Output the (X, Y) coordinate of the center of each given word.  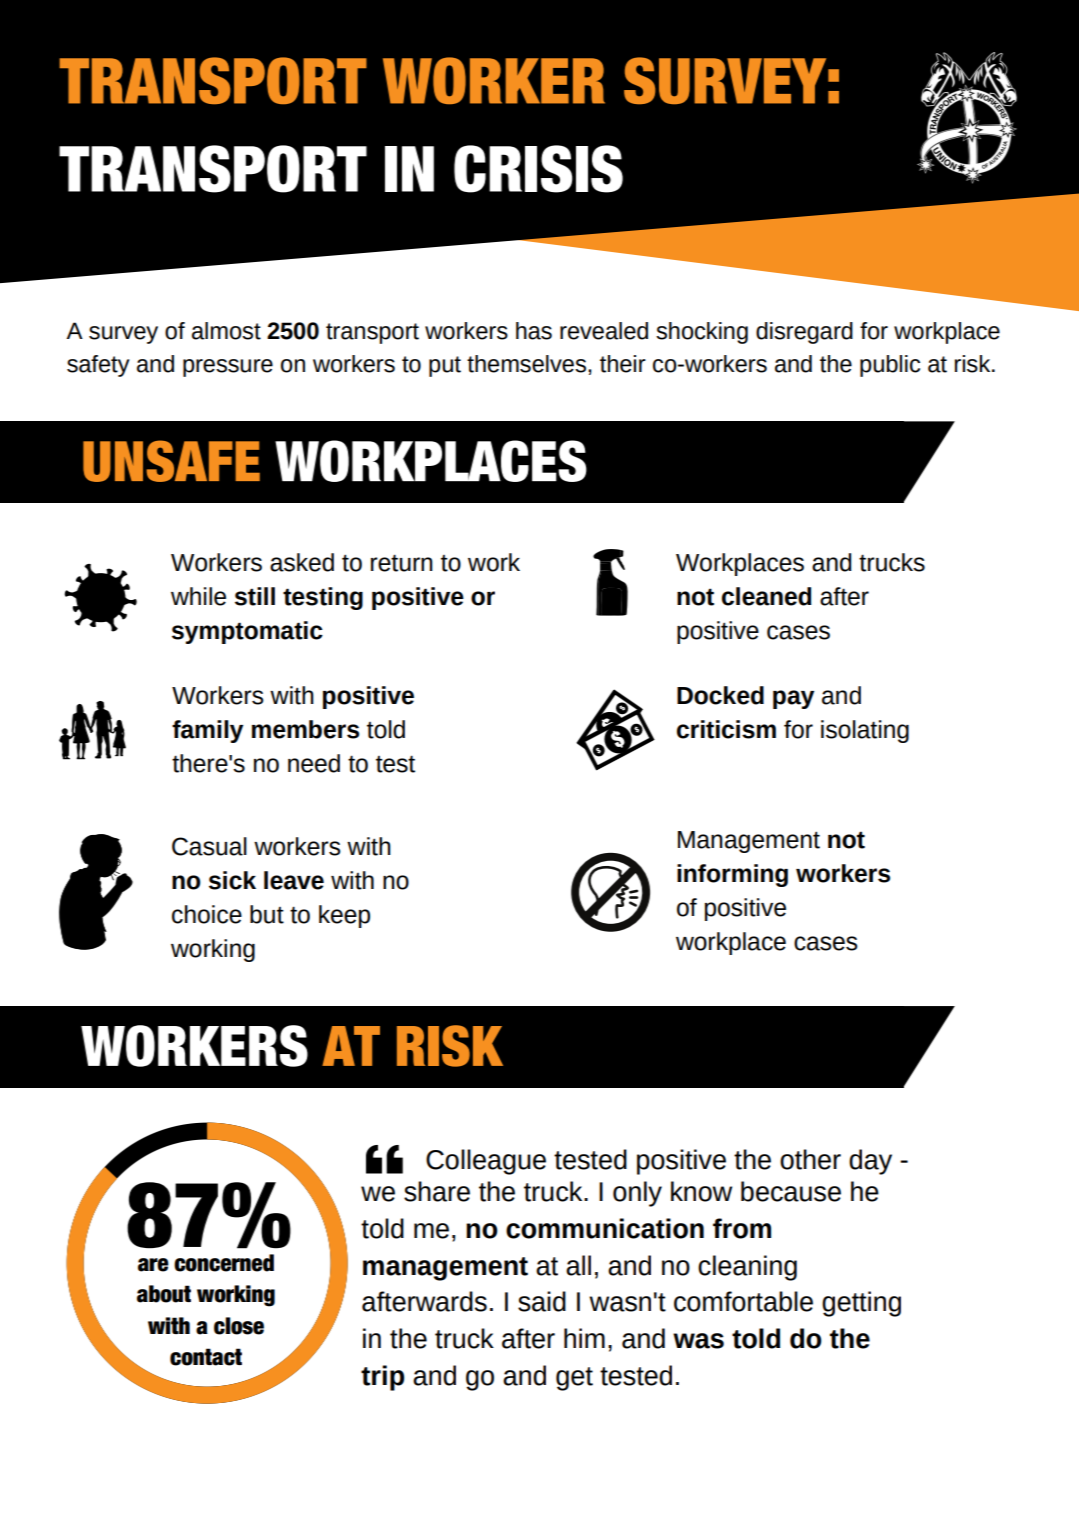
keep (344, 916)
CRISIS (538, 169)
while (198, 596)
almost (226, 331)
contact (206, 1357)
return (402, 563)
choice (207, 914)
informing (732, 875)
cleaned (767, 596)
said (542, 1301)
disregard (804, 333)
